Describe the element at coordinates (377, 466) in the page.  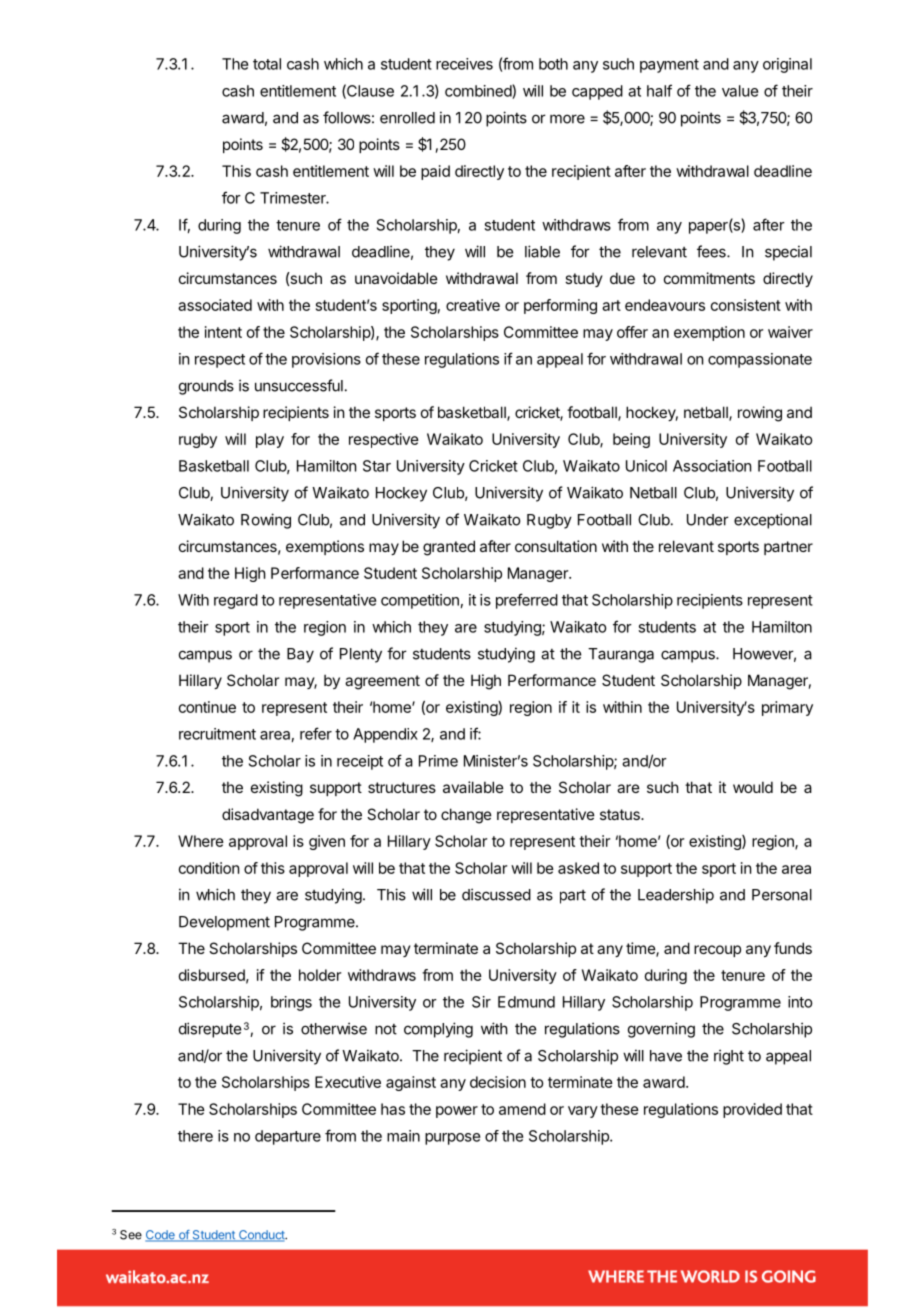
I see `Star` at that location.
